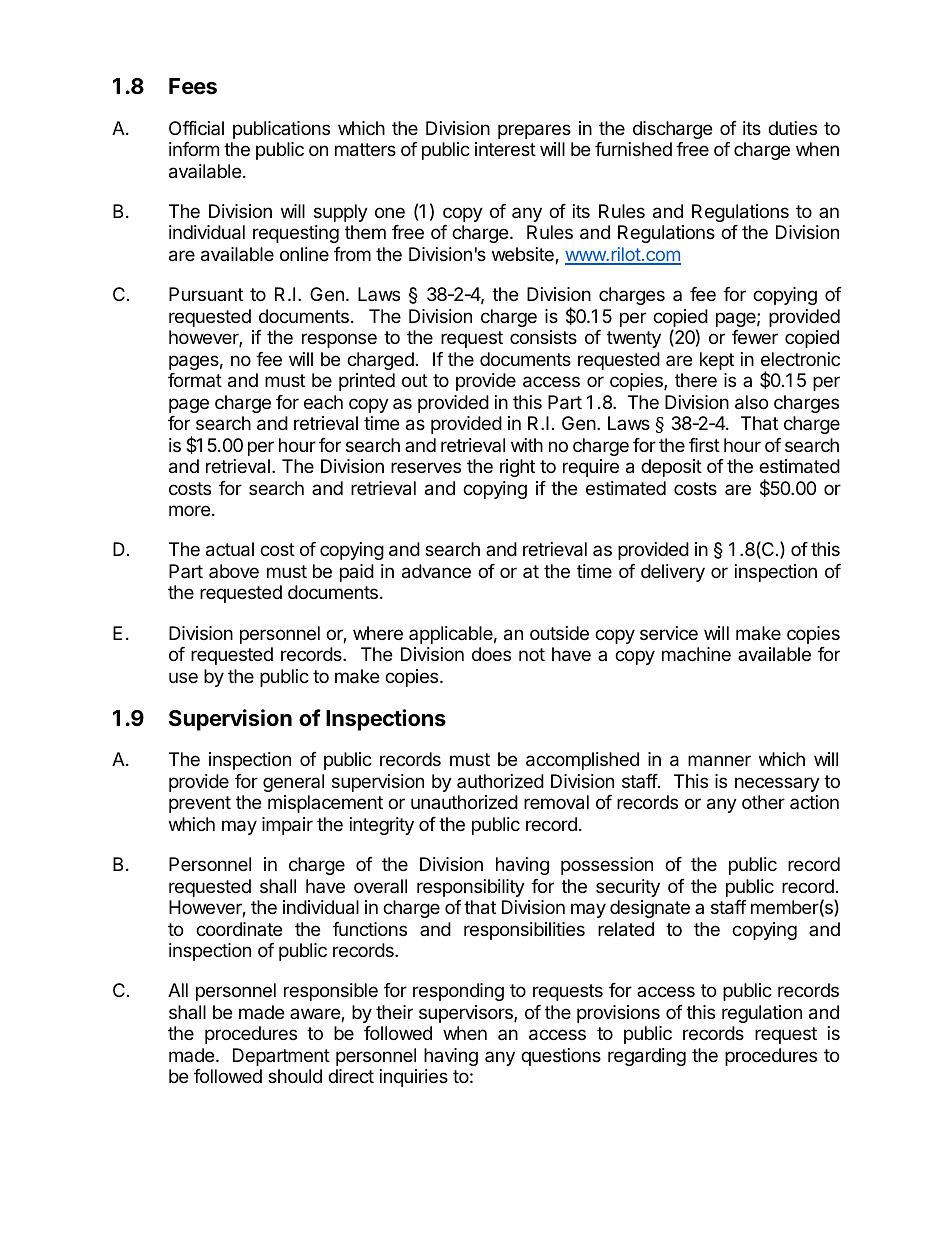  Describe the element at coordinates (323, 402) in the image. I see `each` at that location.
